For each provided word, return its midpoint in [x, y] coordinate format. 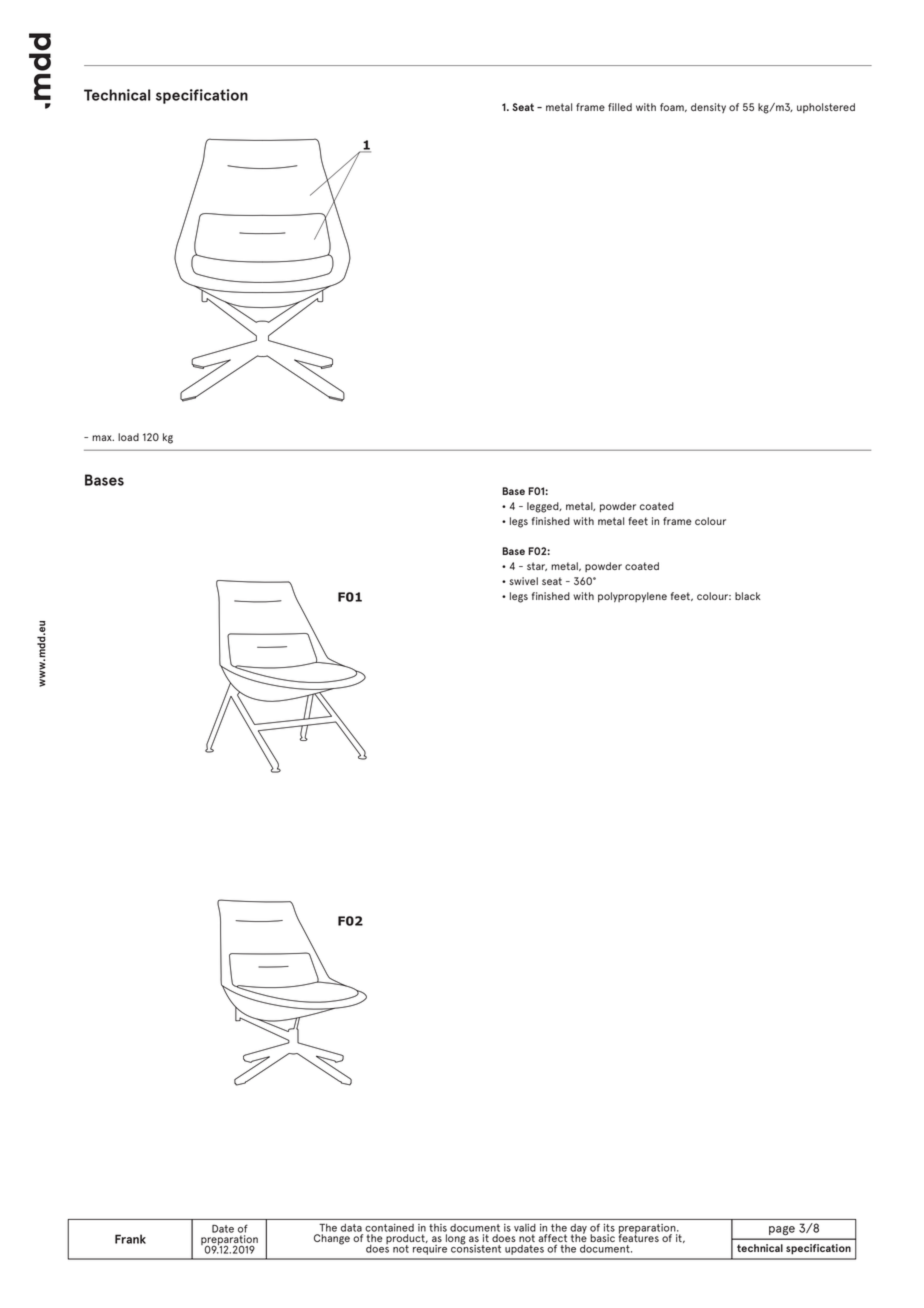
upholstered [826, 108]
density [708, 108]
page [782, 1230]
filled [620, 107]
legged [544, 507]
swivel [523, 581]
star [537, 566]
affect [552, 1238]
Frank [130, 1239]
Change [332, 1239]
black [748, 596]
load [128, 437]
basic [602, 1238]
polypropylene [632, 597]
